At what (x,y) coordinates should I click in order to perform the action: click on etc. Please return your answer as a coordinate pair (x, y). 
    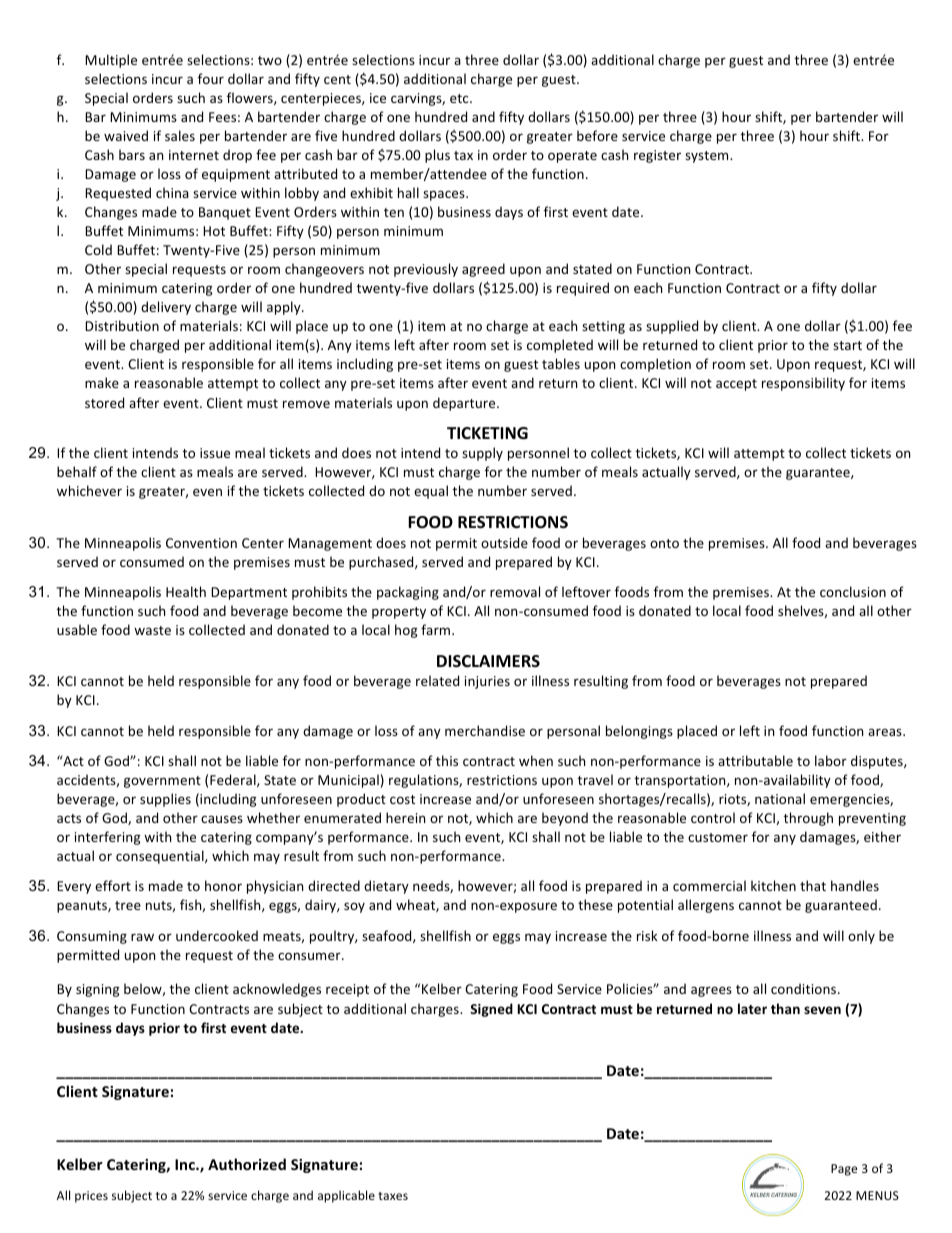
    Looking at the image, I should click on (460, 98).
